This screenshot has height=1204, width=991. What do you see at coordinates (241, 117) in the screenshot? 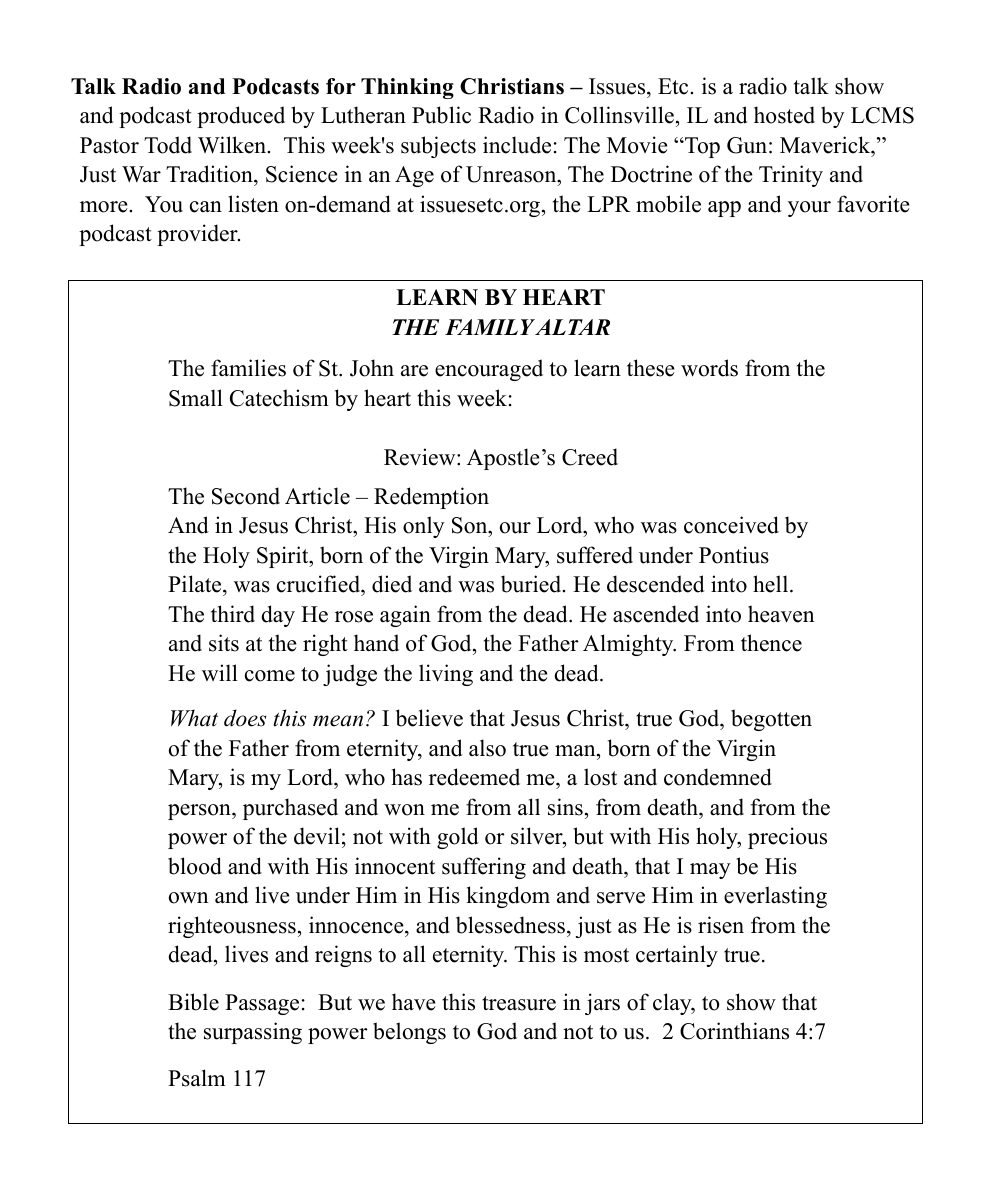
I see `produced` at bounding box center [241, 117].
